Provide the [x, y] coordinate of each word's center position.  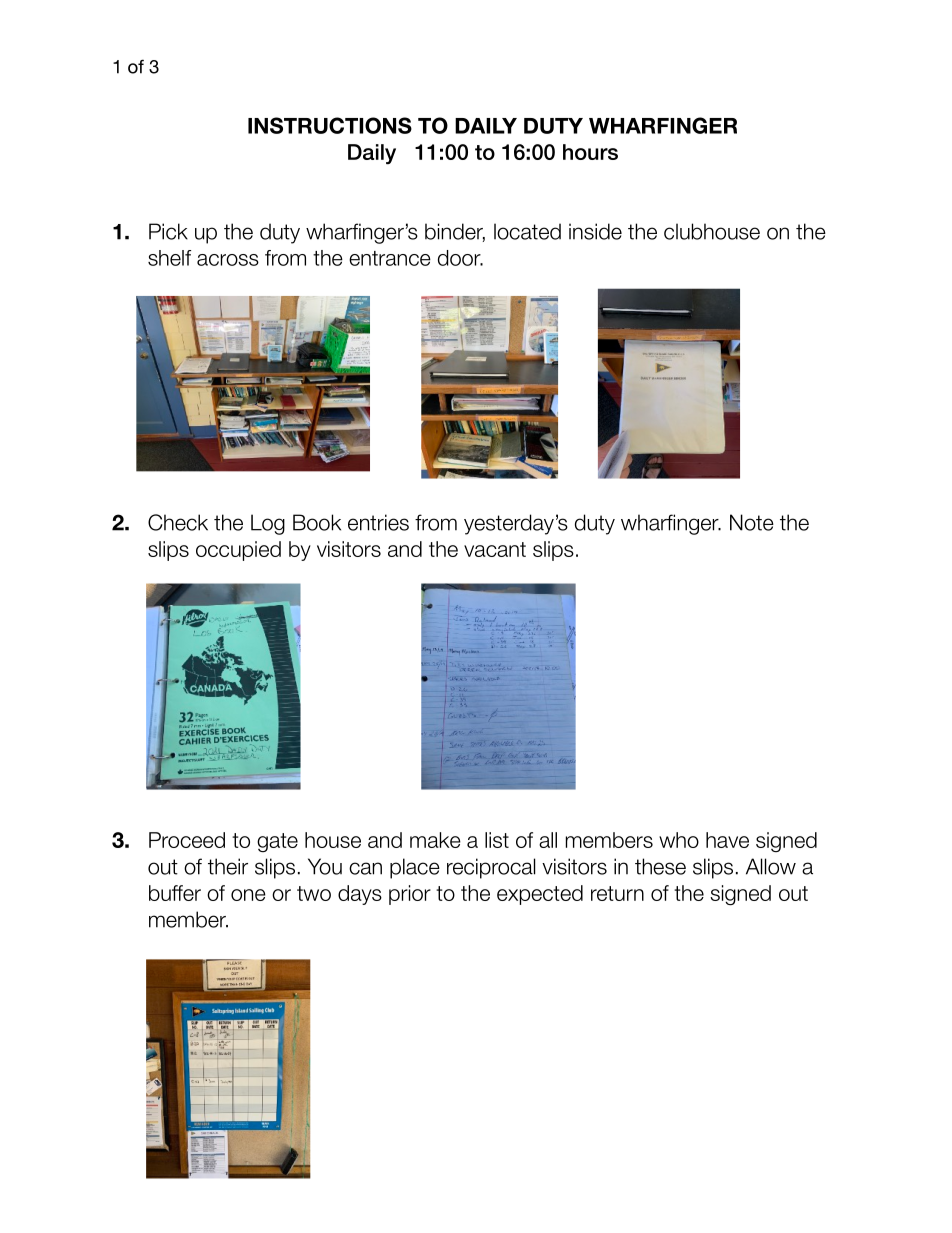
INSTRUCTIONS [330, 125]
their [228, 866]
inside [595, 231]
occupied [238, 551]
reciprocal [491, 868]
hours [590, 152]
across [228, 260]
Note [752, 522]
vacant [495, 549]
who [679, 840]
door [460, 258]
